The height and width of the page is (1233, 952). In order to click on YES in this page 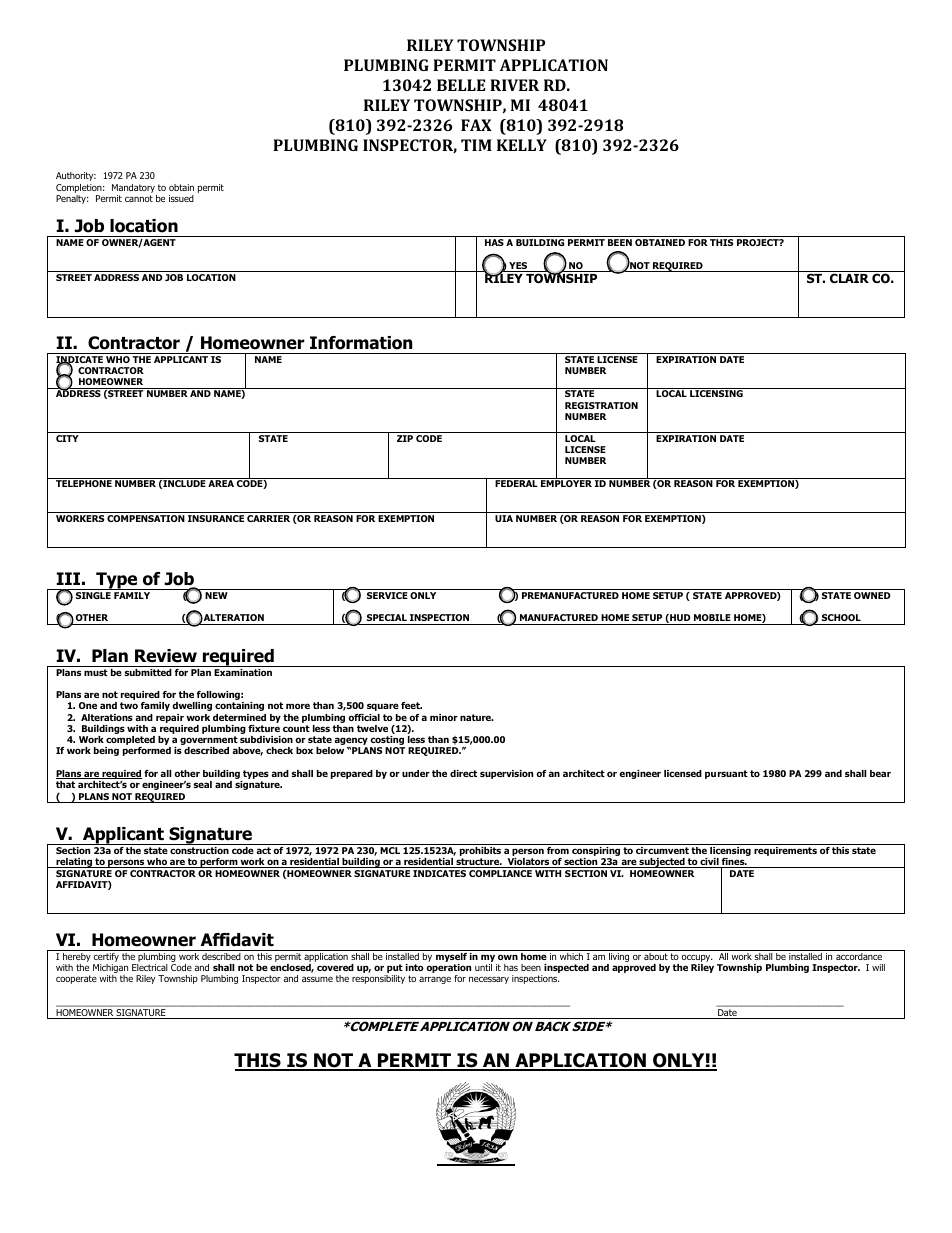, I will do `click(518, 267)`.
